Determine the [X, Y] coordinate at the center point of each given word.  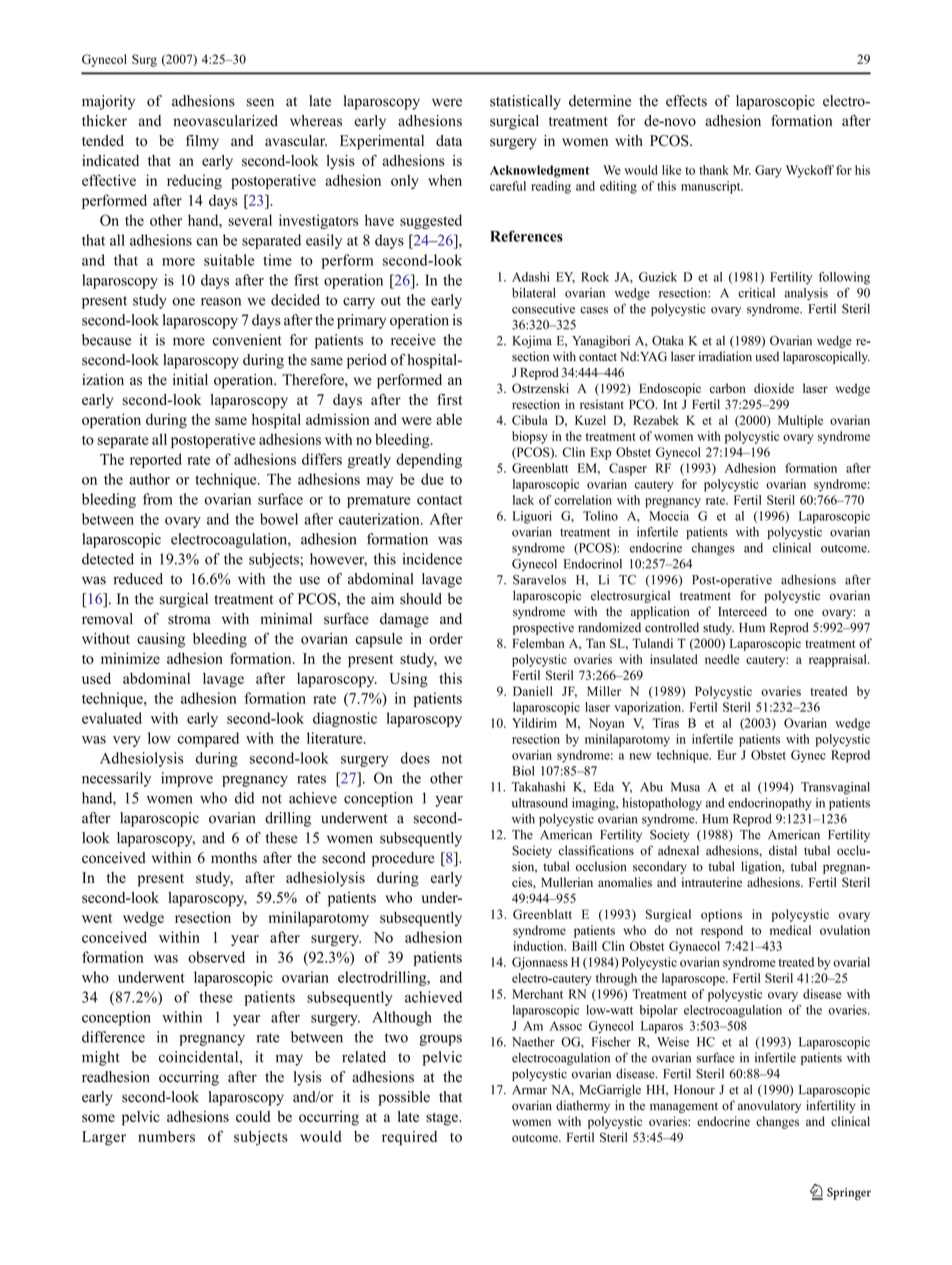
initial [190, 379]
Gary [768, 171]
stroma [189, 620]
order [446, 638]
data [449, 140]
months [234, 858]
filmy [202, 142]
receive [413, 340]
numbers [166, 1136]
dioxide [774, 388]
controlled [672, 627]
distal [783, 850]
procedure [403, 859]
